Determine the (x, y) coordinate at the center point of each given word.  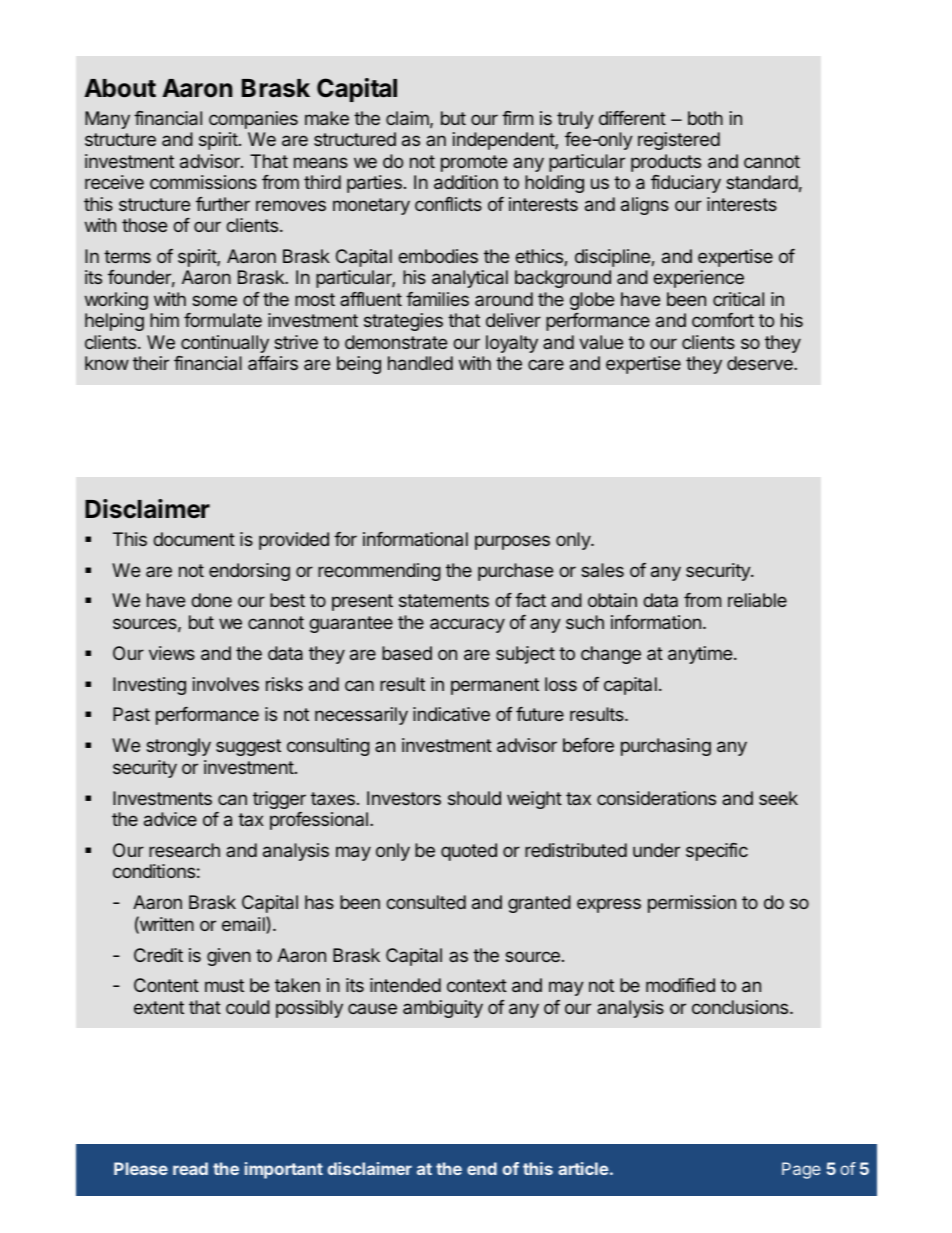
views (172, 653)
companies (253, 120)
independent (504, 141)
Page (801, 1170)
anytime (701, 655)
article (583, 1168)
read (190, 1168)
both (705, 118)
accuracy (467, 625)
